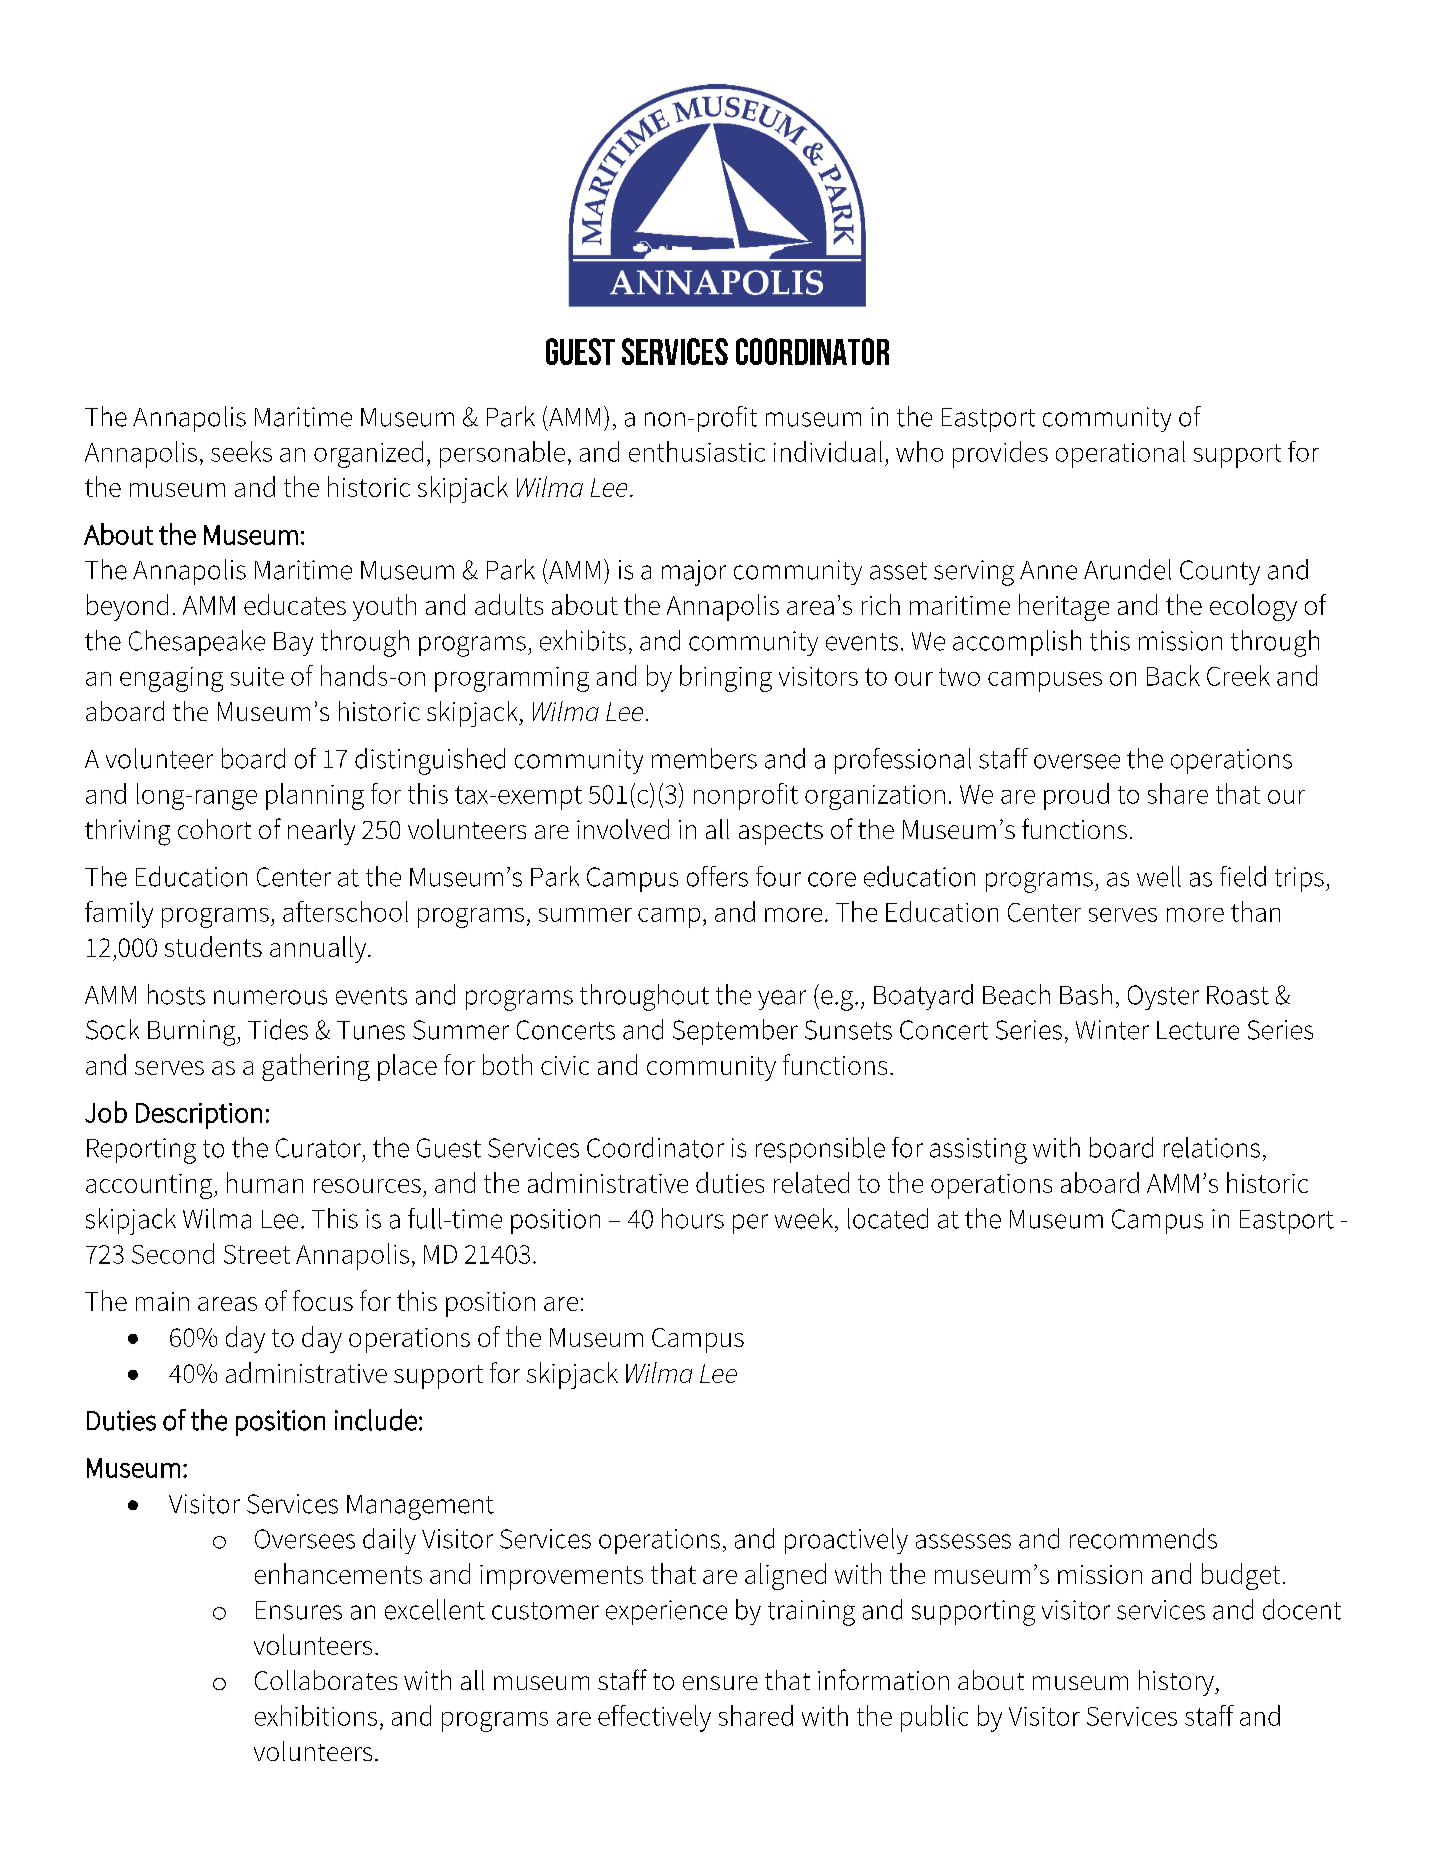 This page has height=1858, width=1435. I want to click on Collaborates, so click(326, 1680).
